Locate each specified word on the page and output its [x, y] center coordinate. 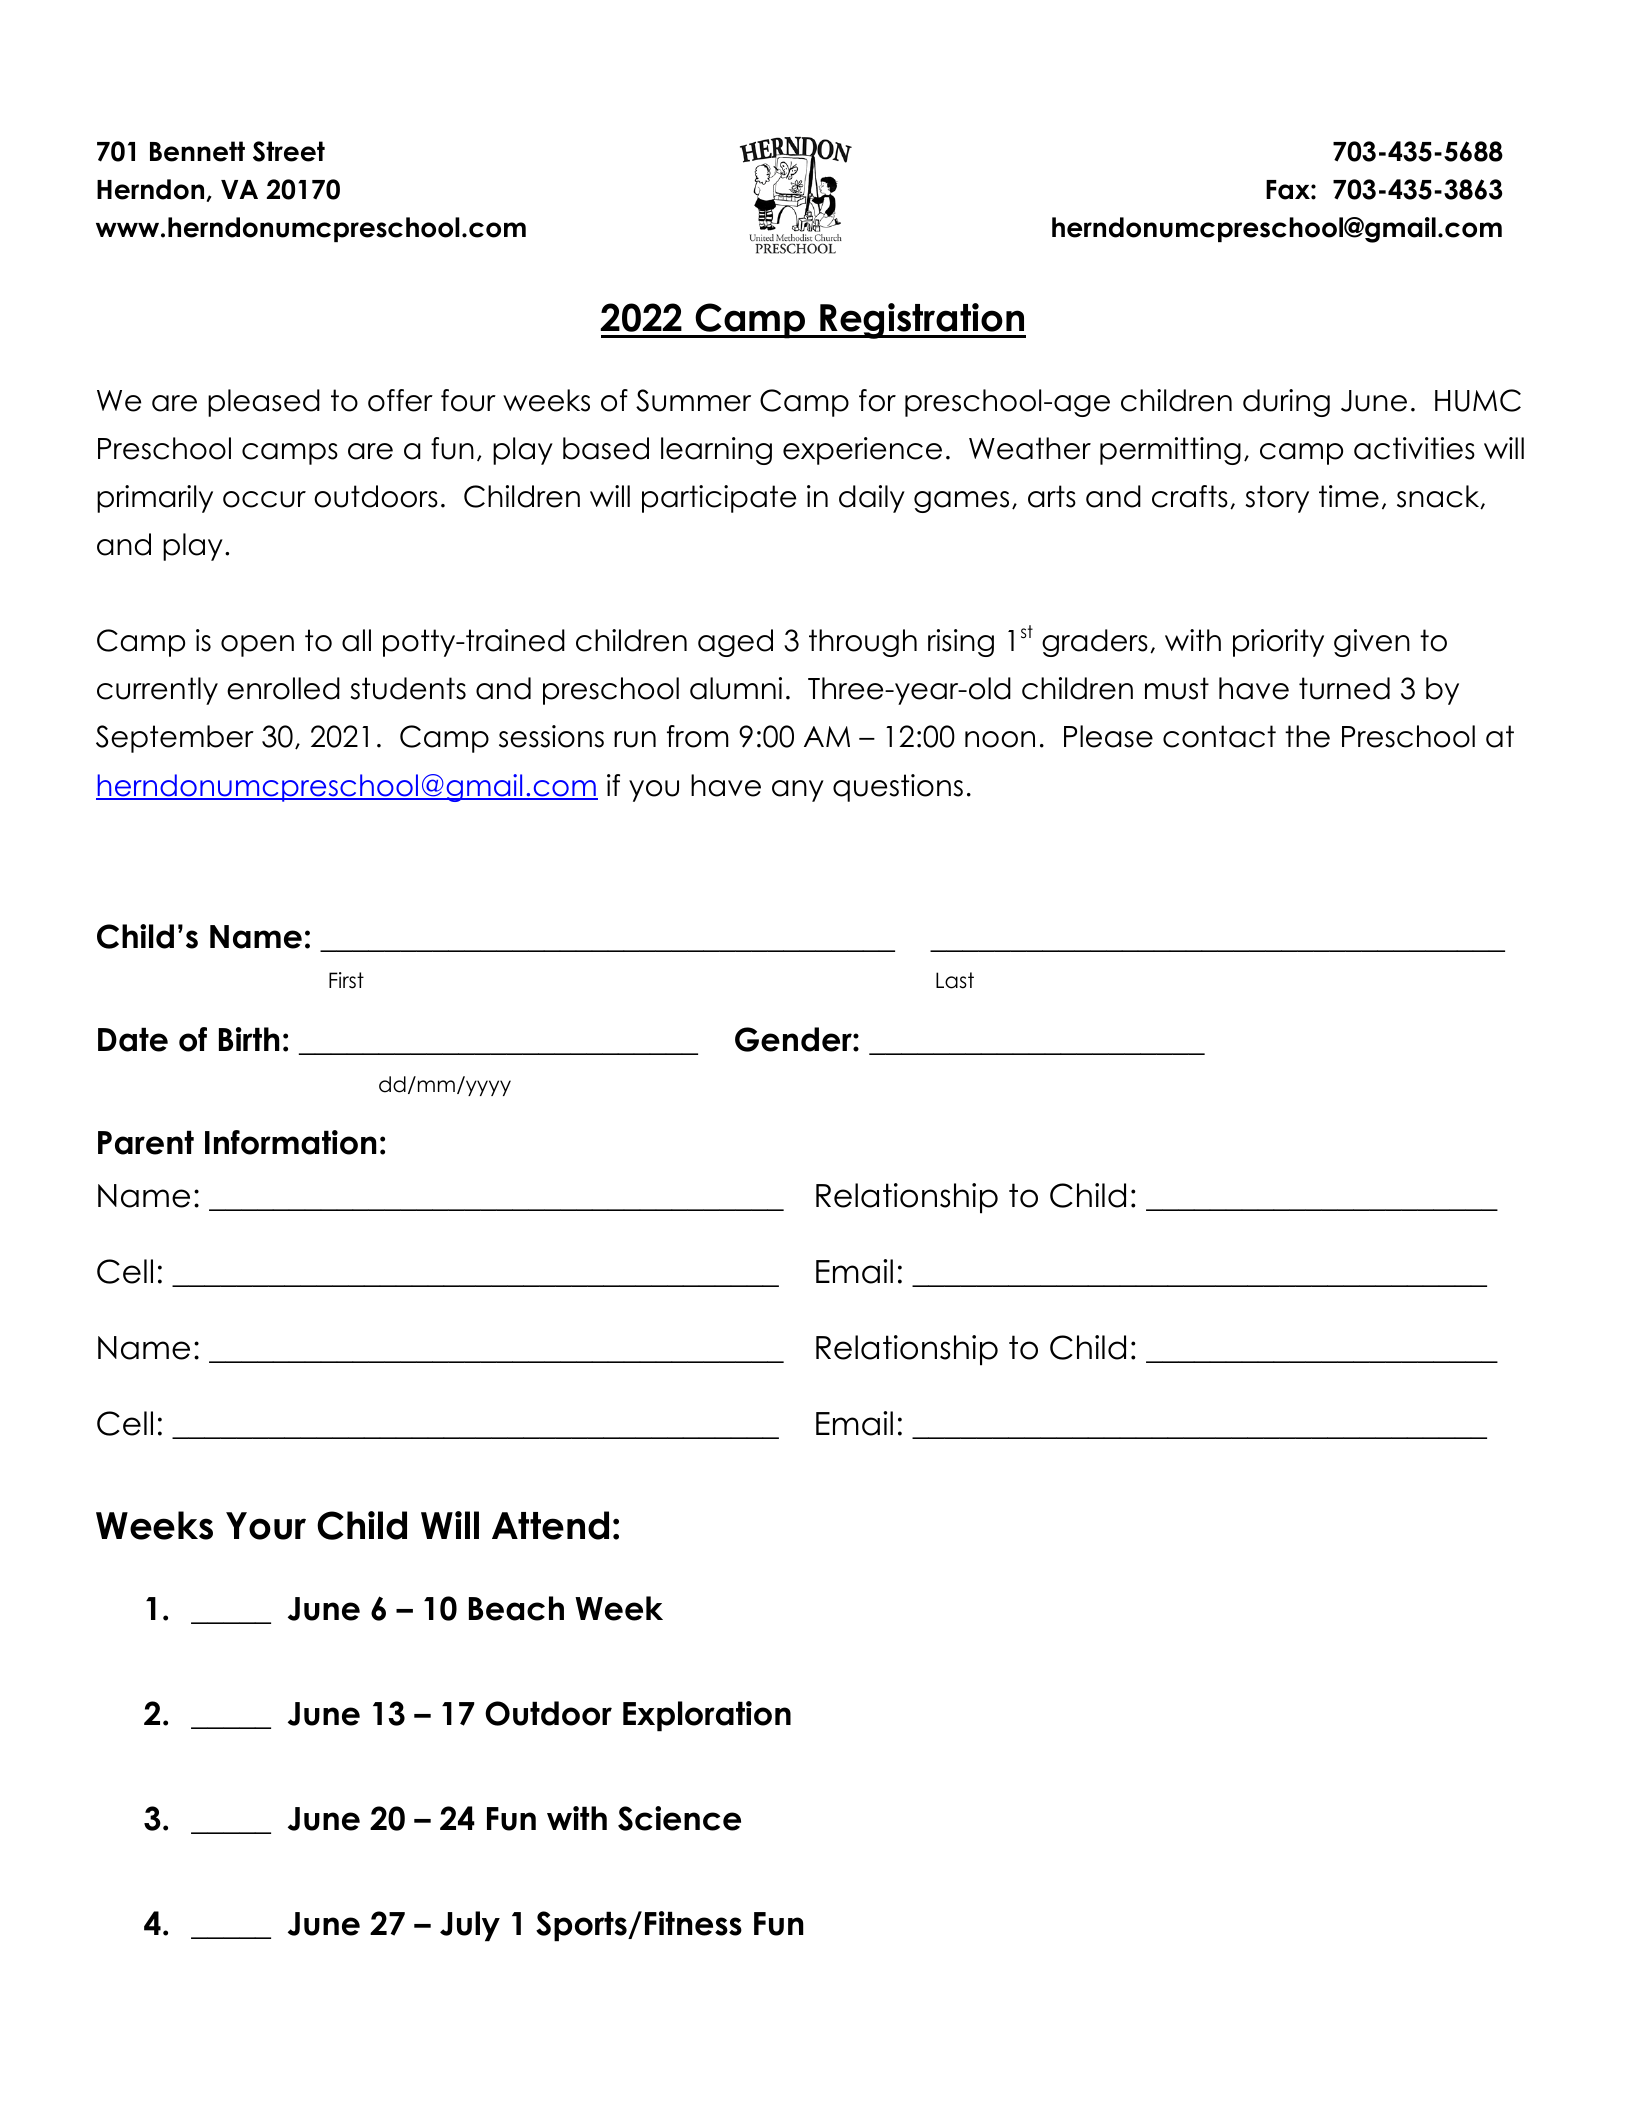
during [1286, 403]
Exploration [707, 1716]
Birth [249, 1039]
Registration [922, 321]
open [257, 646]
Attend [550, 1525]
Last [955, 980]
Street [289, 151]
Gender [794, 1039]
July [470, 1926]
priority [1278, 643]
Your [266, 1526]
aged [735, 643]
